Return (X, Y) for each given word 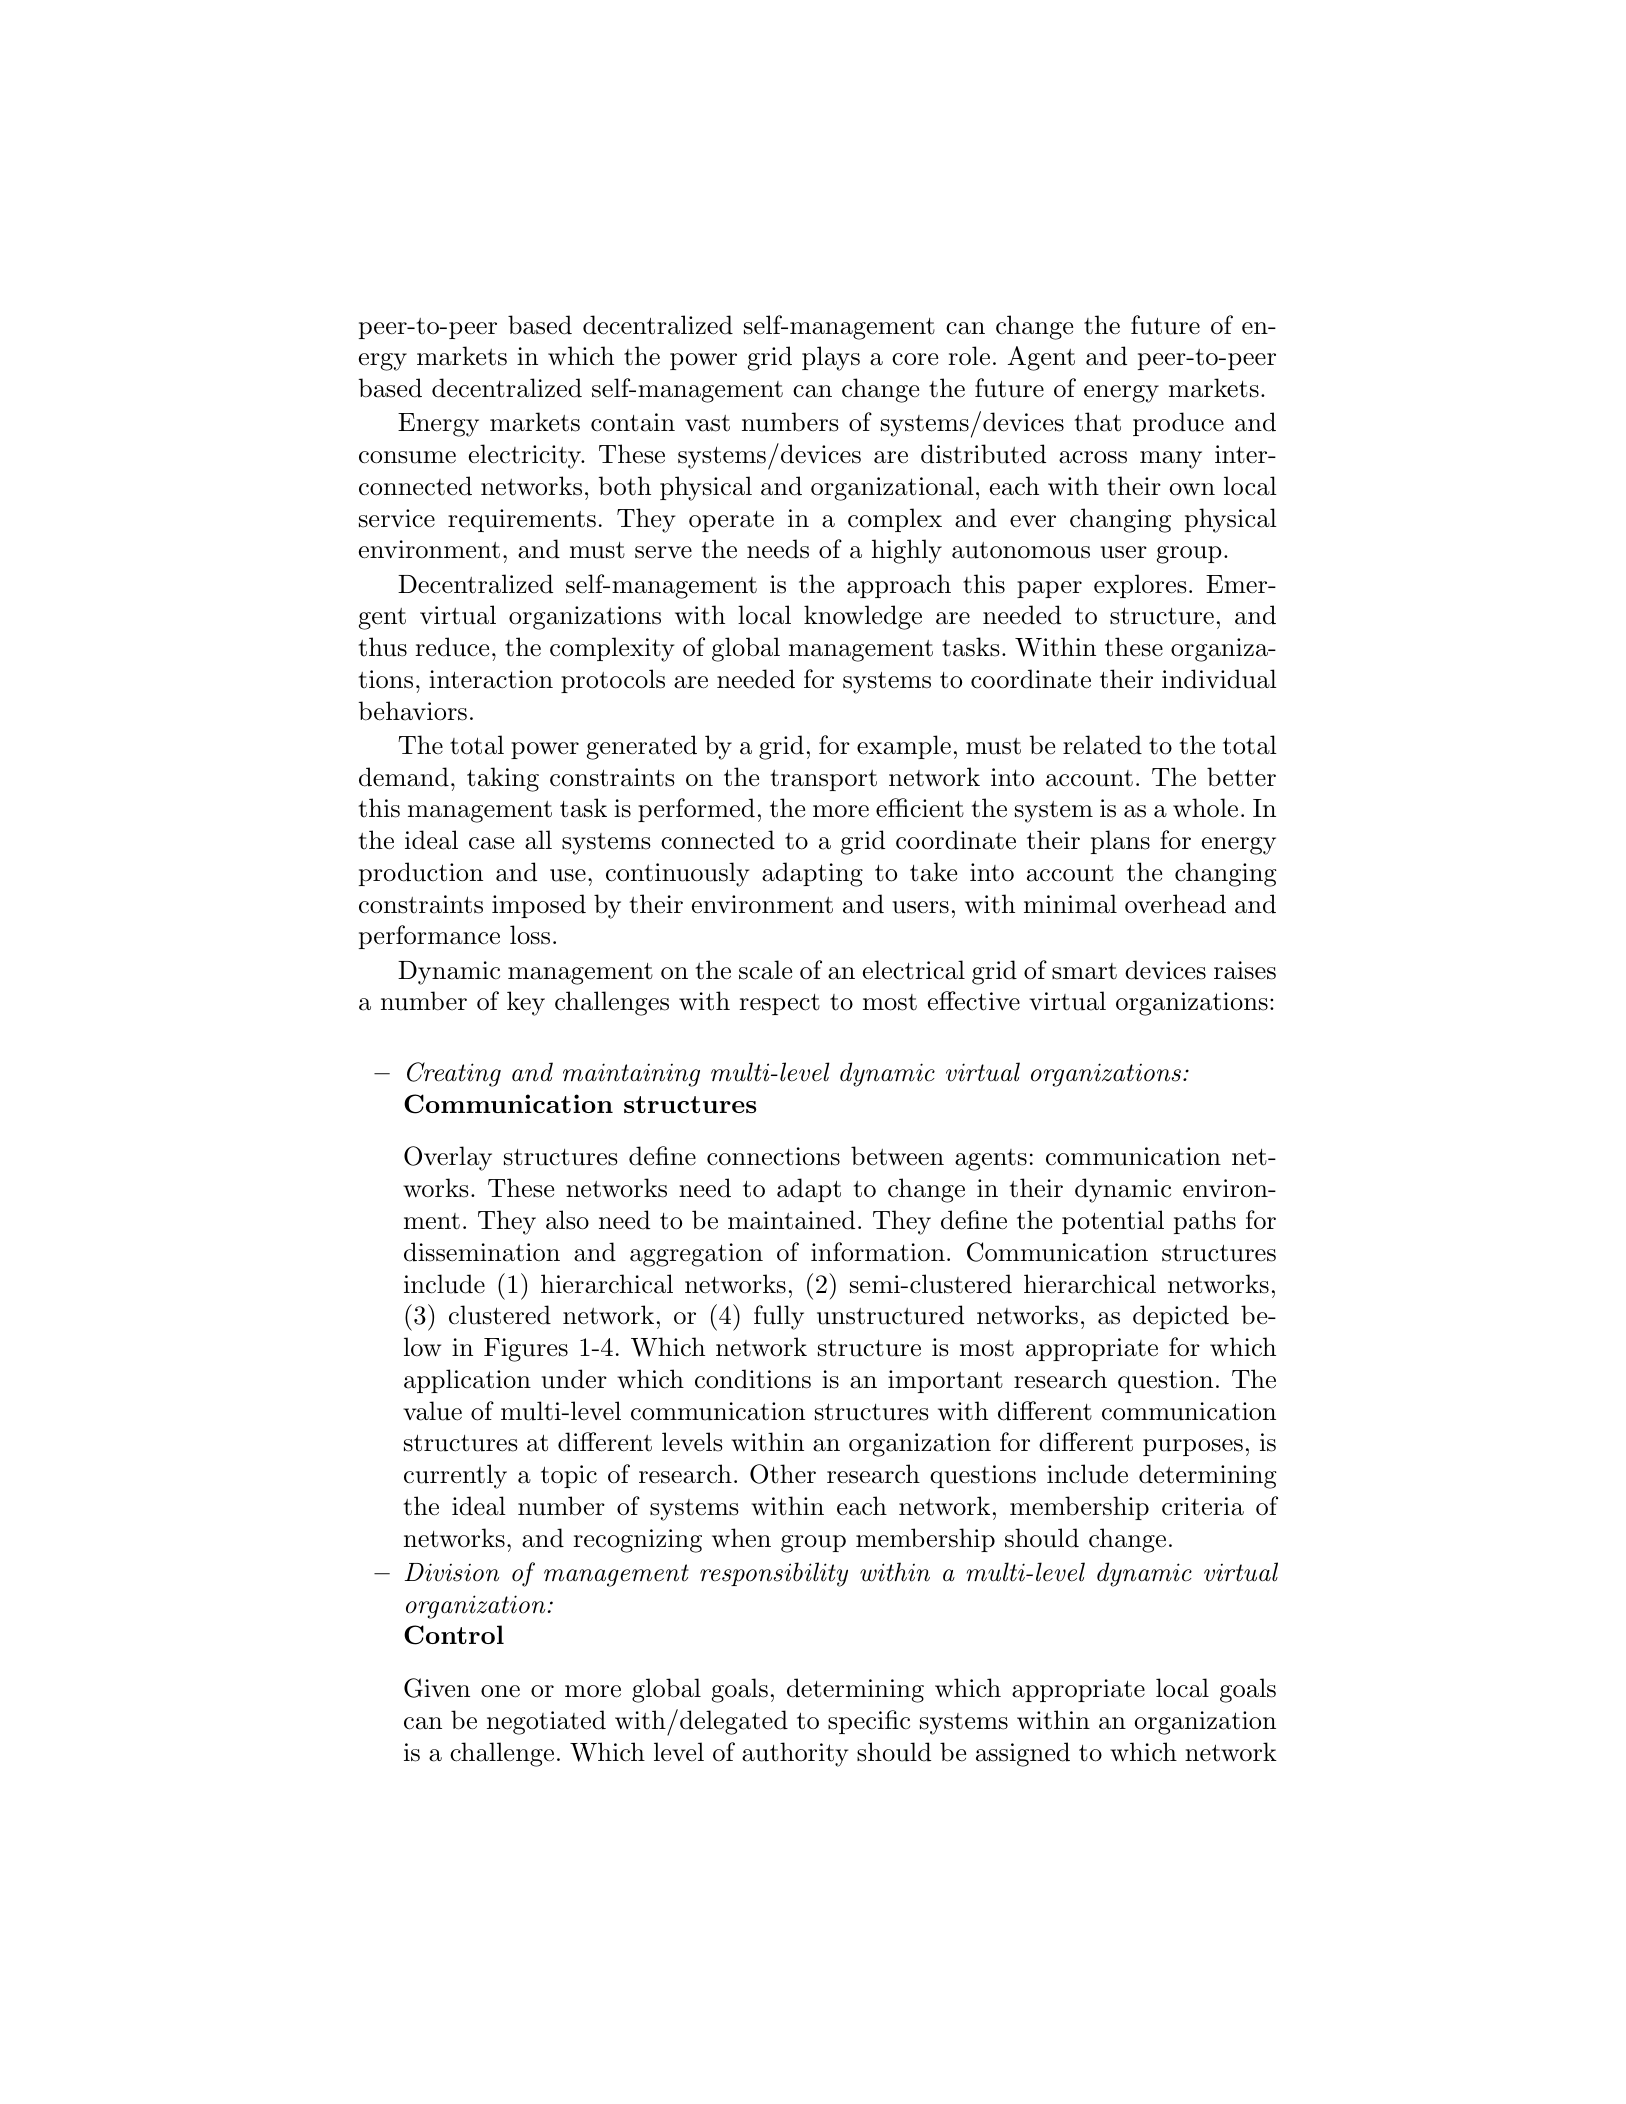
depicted (1181, 1317)
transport (823, 780)
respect (779, 1004)
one (500, 1691)
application (467, 1381)
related (1102, 745)
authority (795, 1754)
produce (1178, 424)
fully (779, 1317)
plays (831, 358)
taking (503, 779)
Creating (454, 1074)
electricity (526, 456)
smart (1084, 971)
